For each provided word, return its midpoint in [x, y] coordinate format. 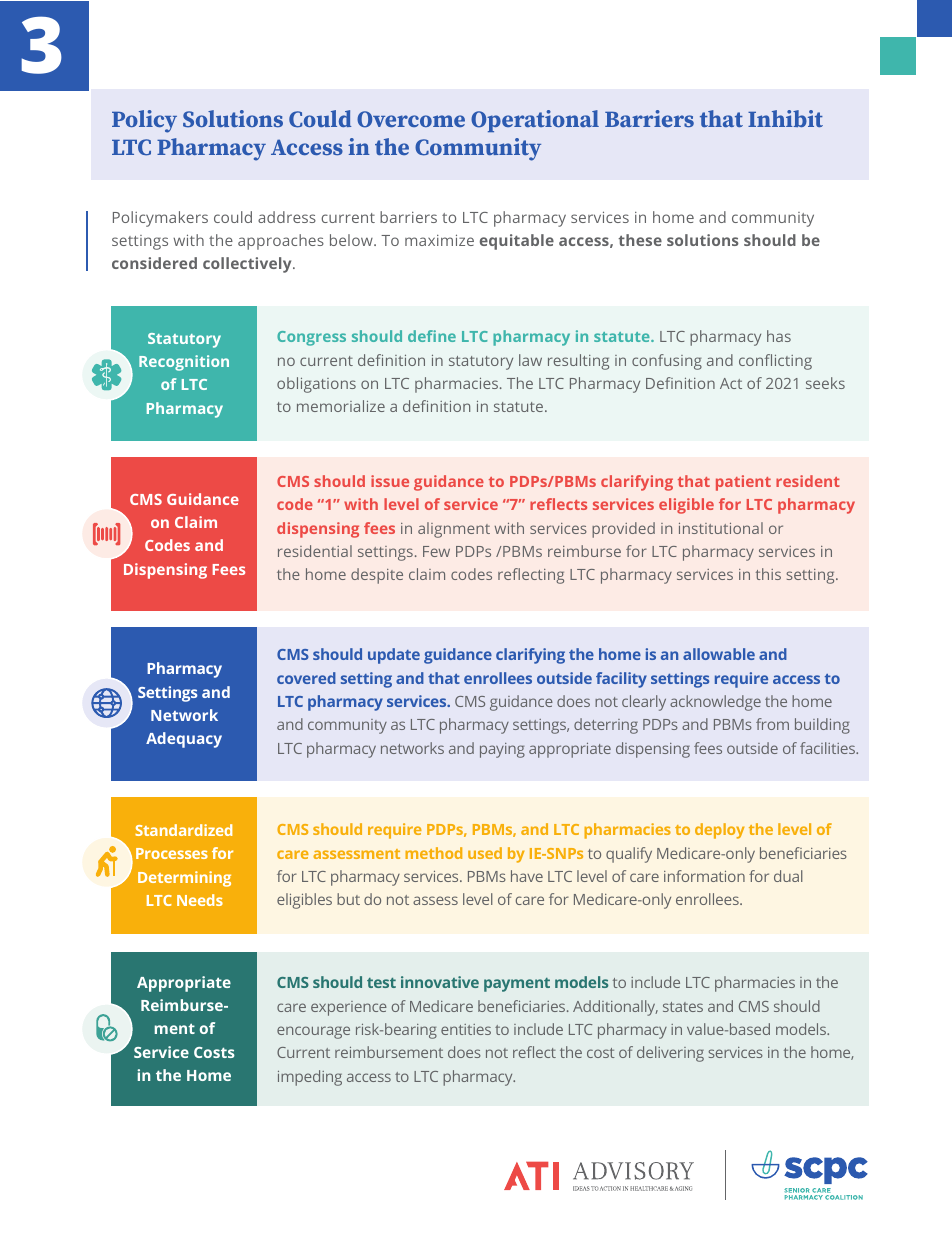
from [772, 724]
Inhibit [785, 118]
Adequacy [184, 740]
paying [502, 750]
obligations [316, 385]
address [287, 217]
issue [390, 481]
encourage [313, 1032]
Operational [535, 121]
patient [743, 483]
